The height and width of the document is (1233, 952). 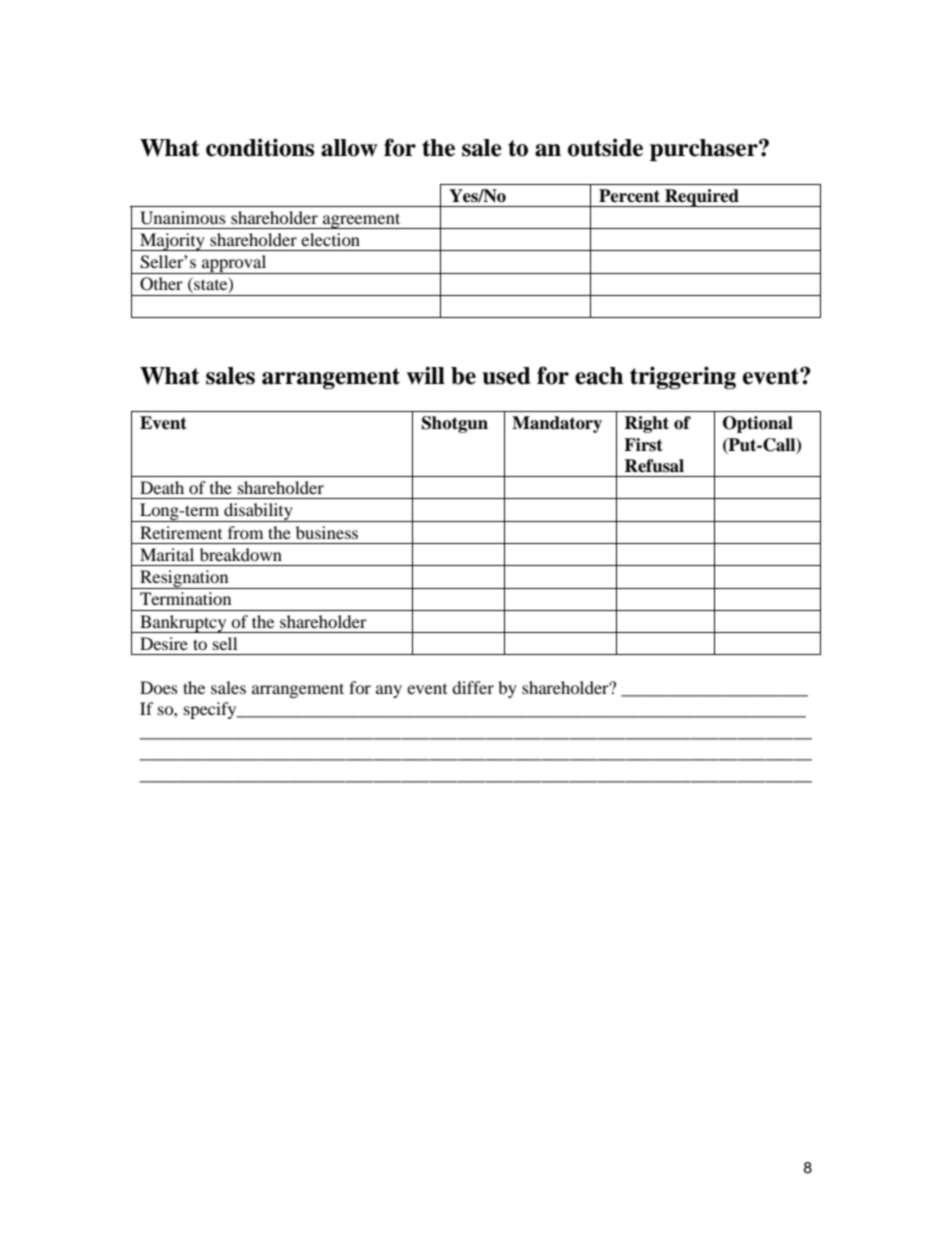 I want to click on election, so click(x=330, y=239).
